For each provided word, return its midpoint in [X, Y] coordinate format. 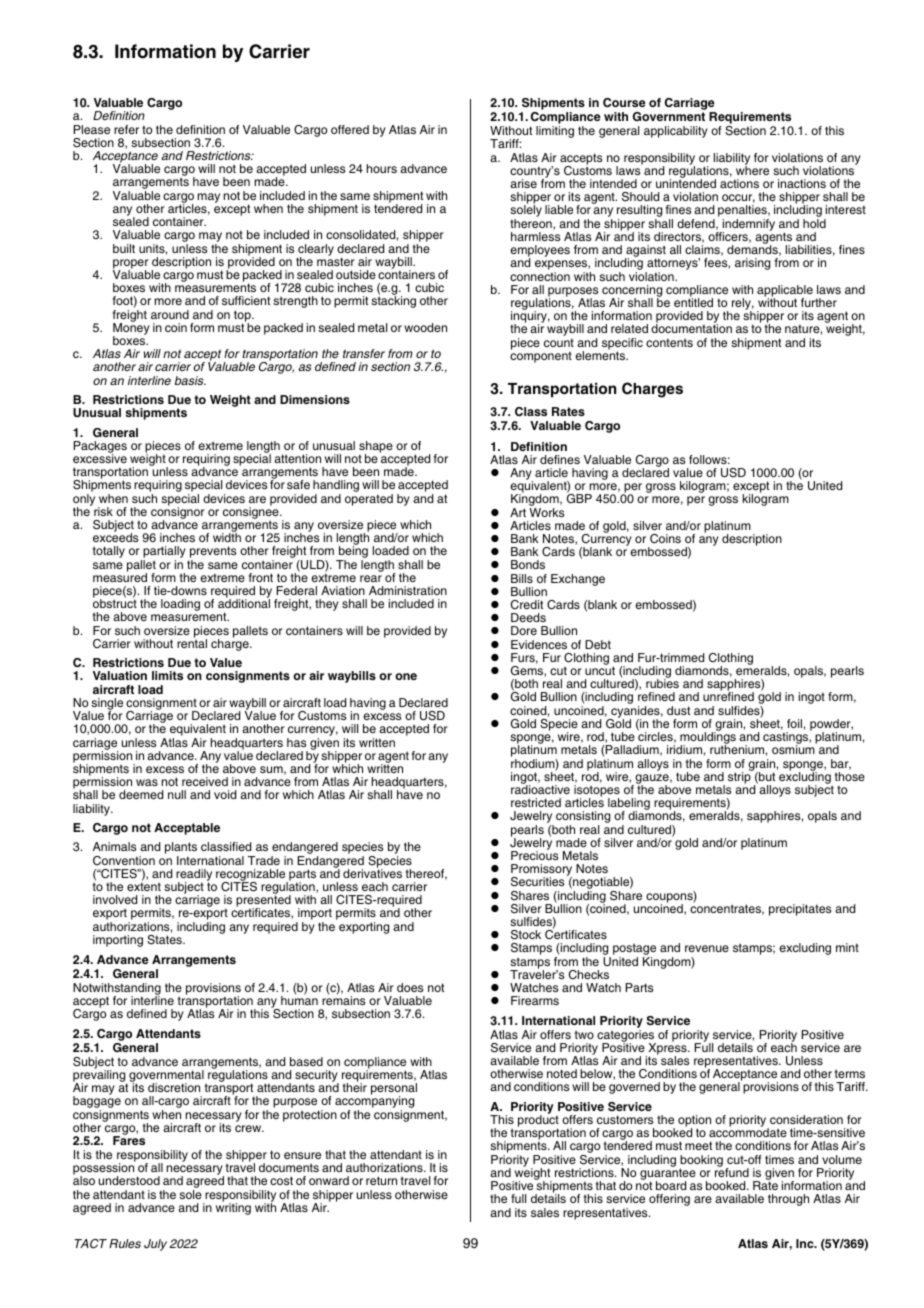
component [541, 356]
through [788, 1200]
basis [190, 380]
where [752, 169]
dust [678, 710]
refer [126, 129]
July [155, 1245]
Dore [524, 630]
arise [523, 183]
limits [167, 675]
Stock [526, 935]
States [165, 940]
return [381, 1180]
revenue [707, 948]
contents [669, 342]
